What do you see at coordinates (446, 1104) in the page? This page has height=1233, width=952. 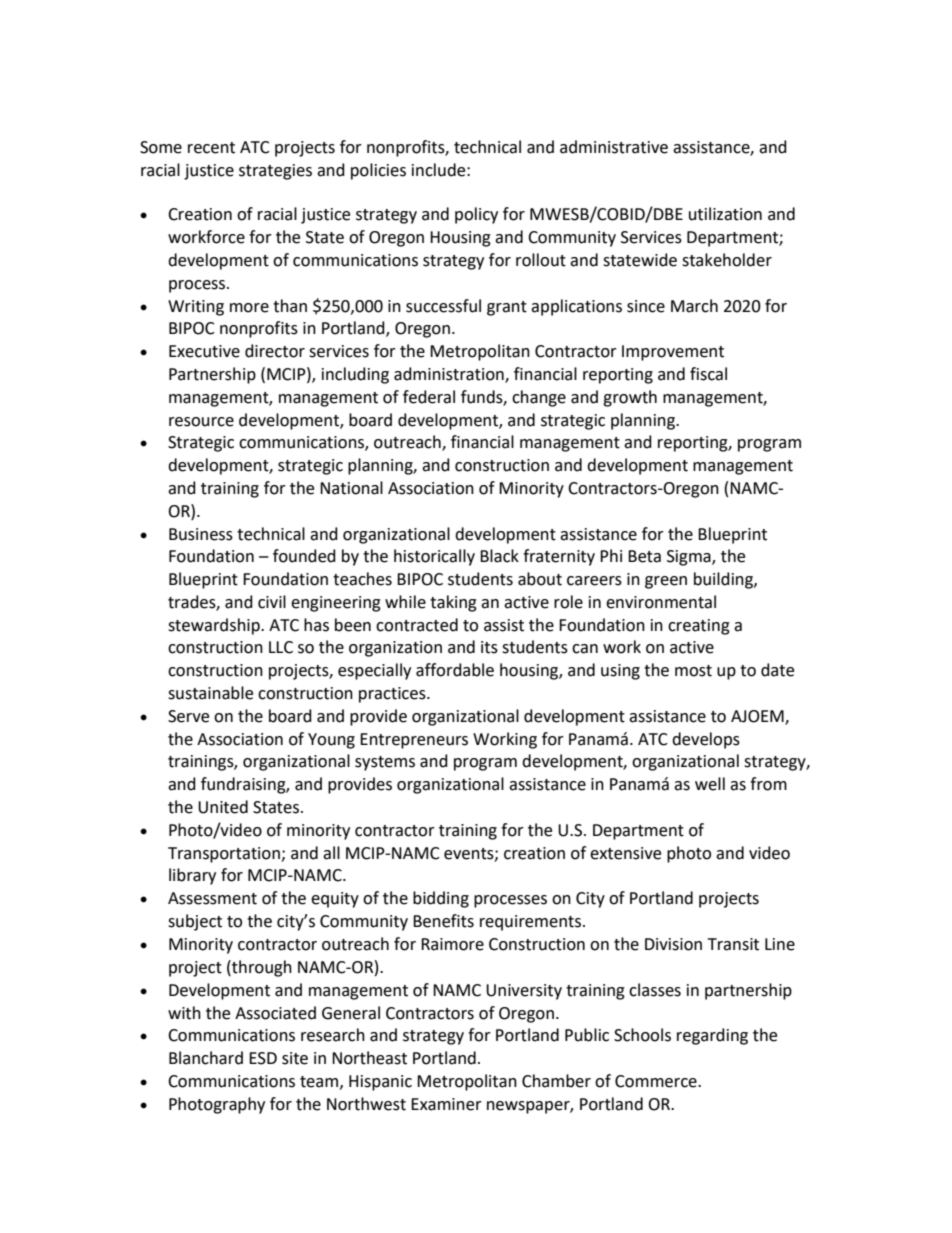 I see `Examiner` at bounding box center [446, 1104].
